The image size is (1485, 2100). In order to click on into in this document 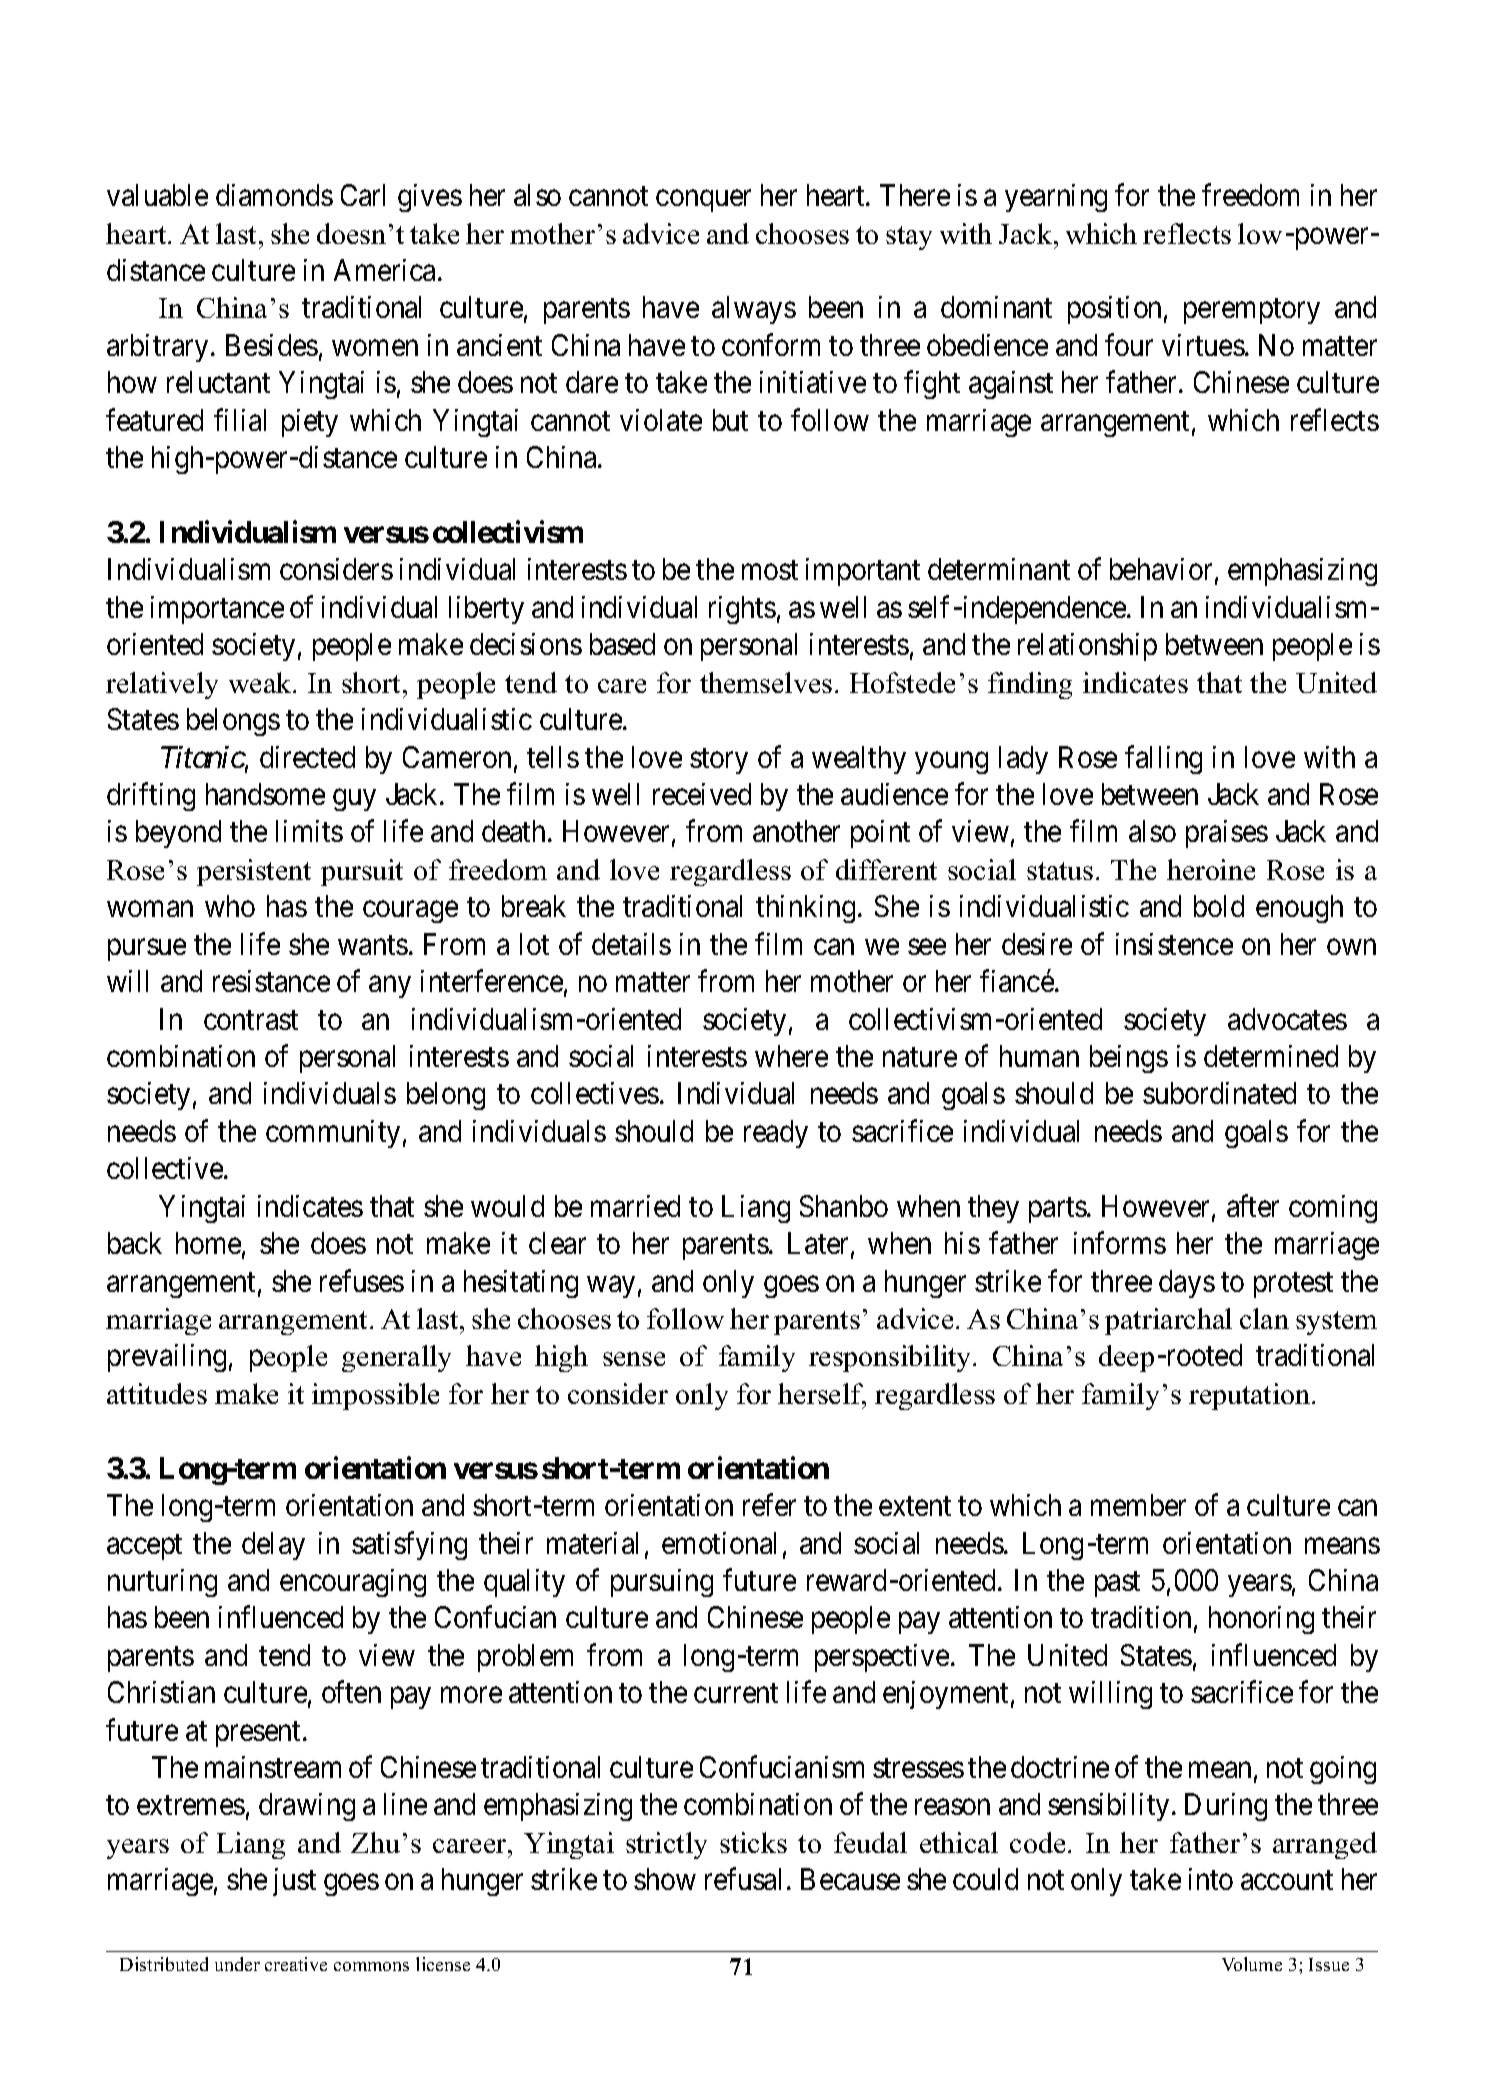, I will do `click(1211, 1879)`.
